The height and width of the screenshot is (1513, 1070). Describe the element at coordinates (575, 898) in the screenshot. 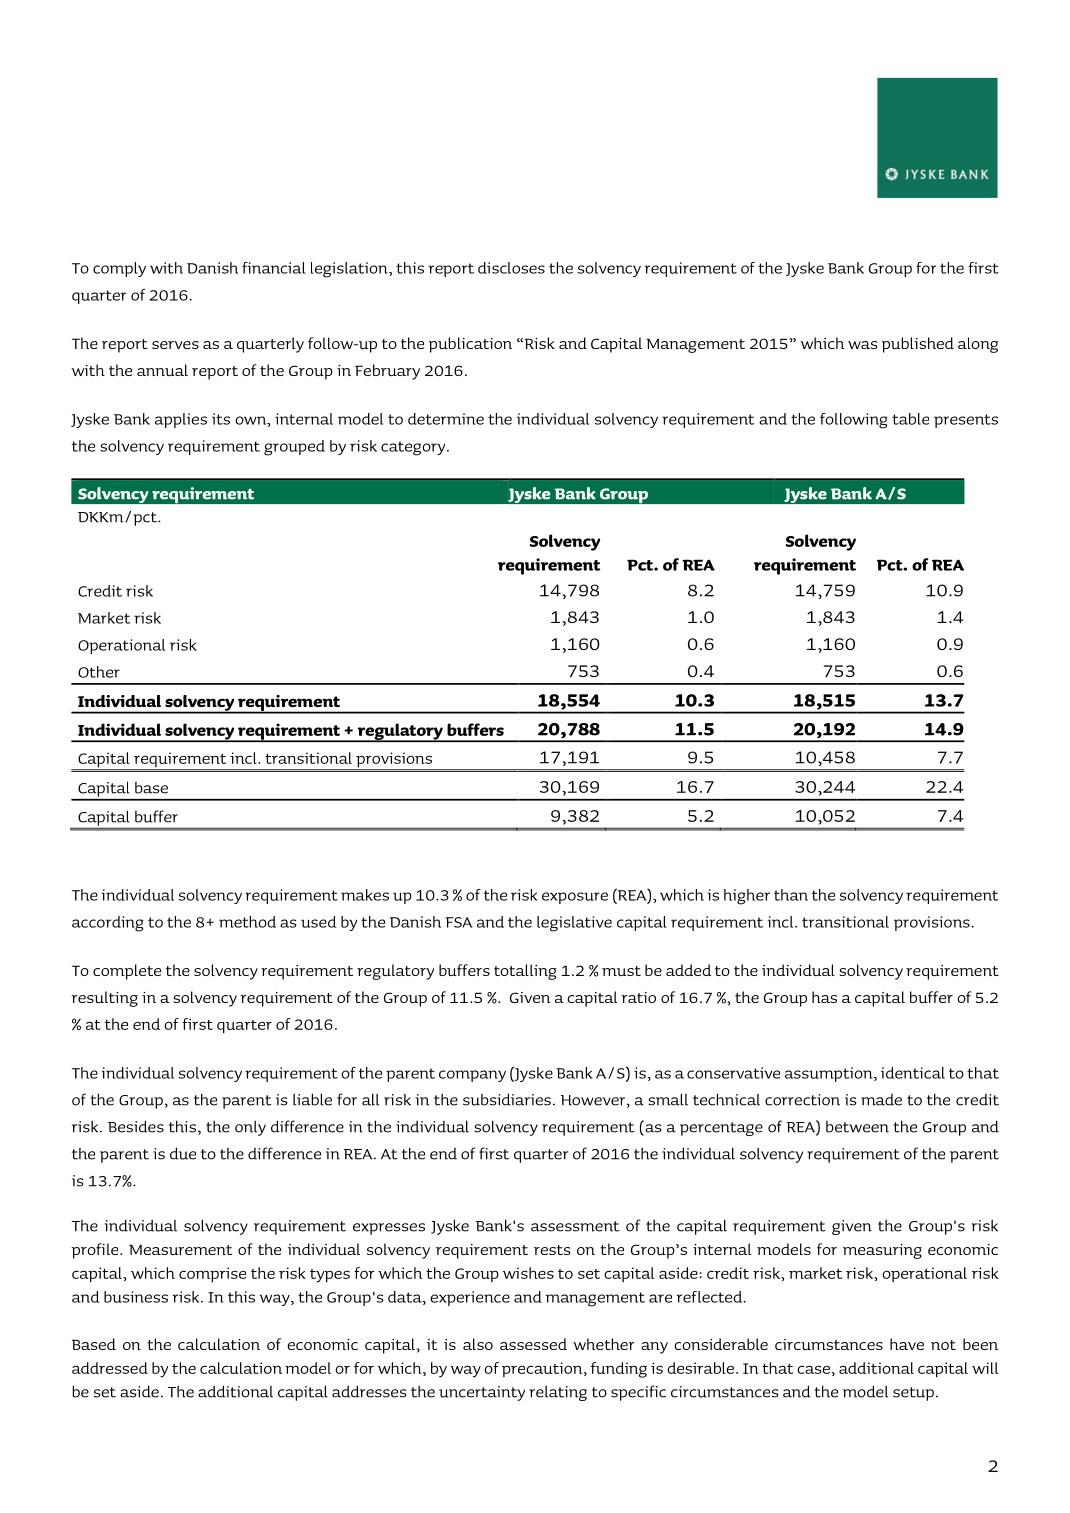

I see `exposure` at that location.
